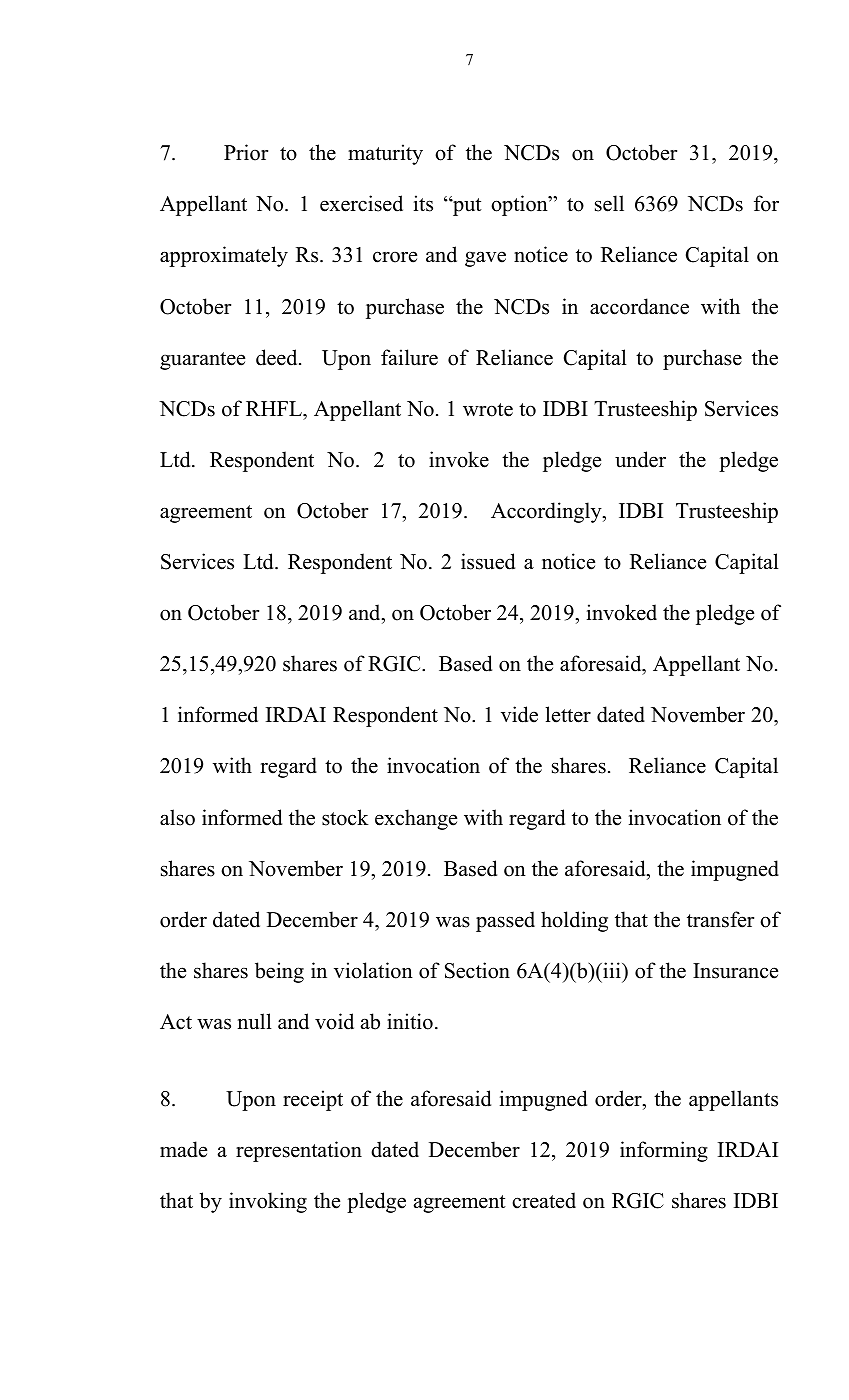 The width and height of the document is (849, 1400). I want to click on vide, so click(519, 714).
